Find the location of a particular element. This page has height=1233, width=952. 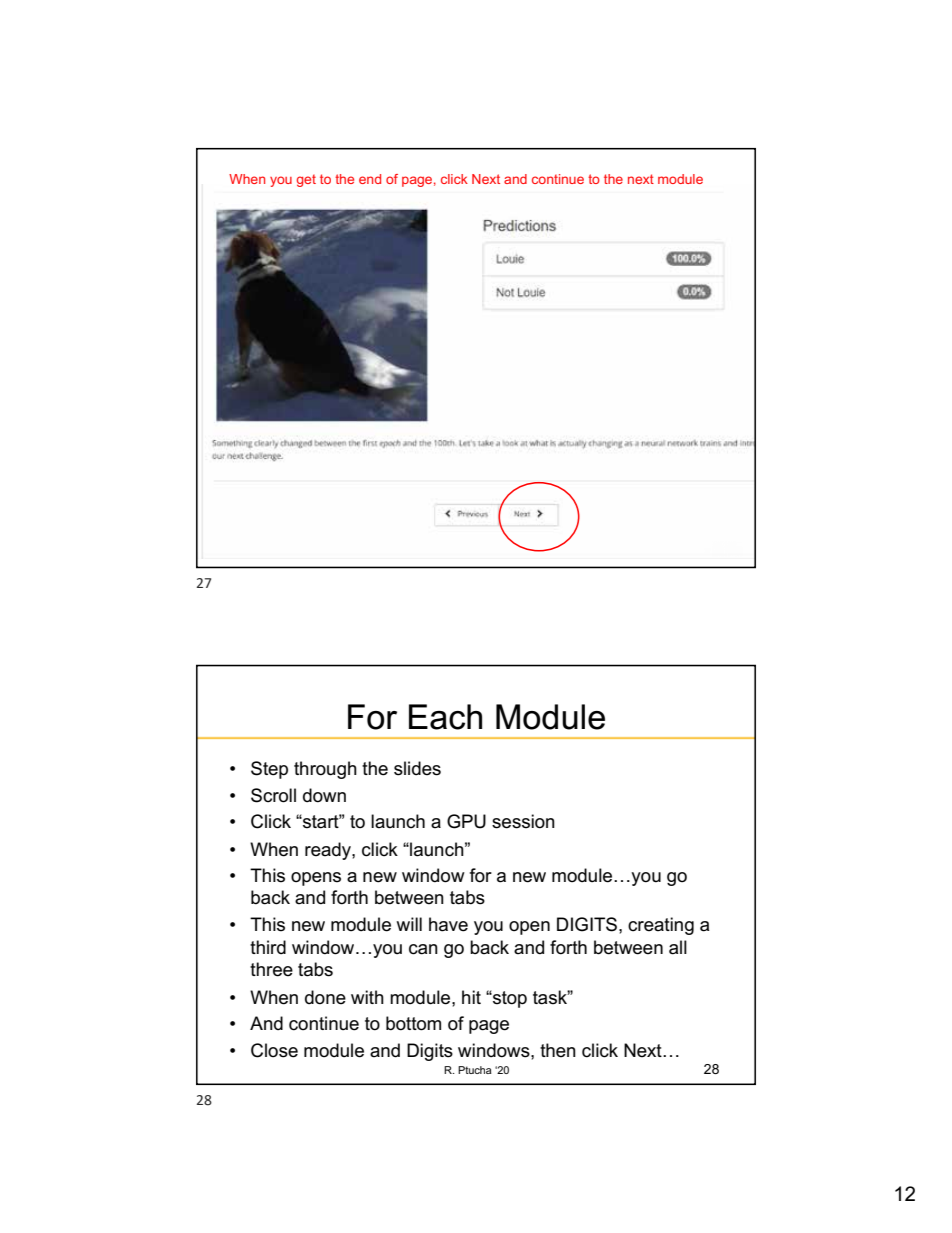

get is located at coordinates (306, 180).
